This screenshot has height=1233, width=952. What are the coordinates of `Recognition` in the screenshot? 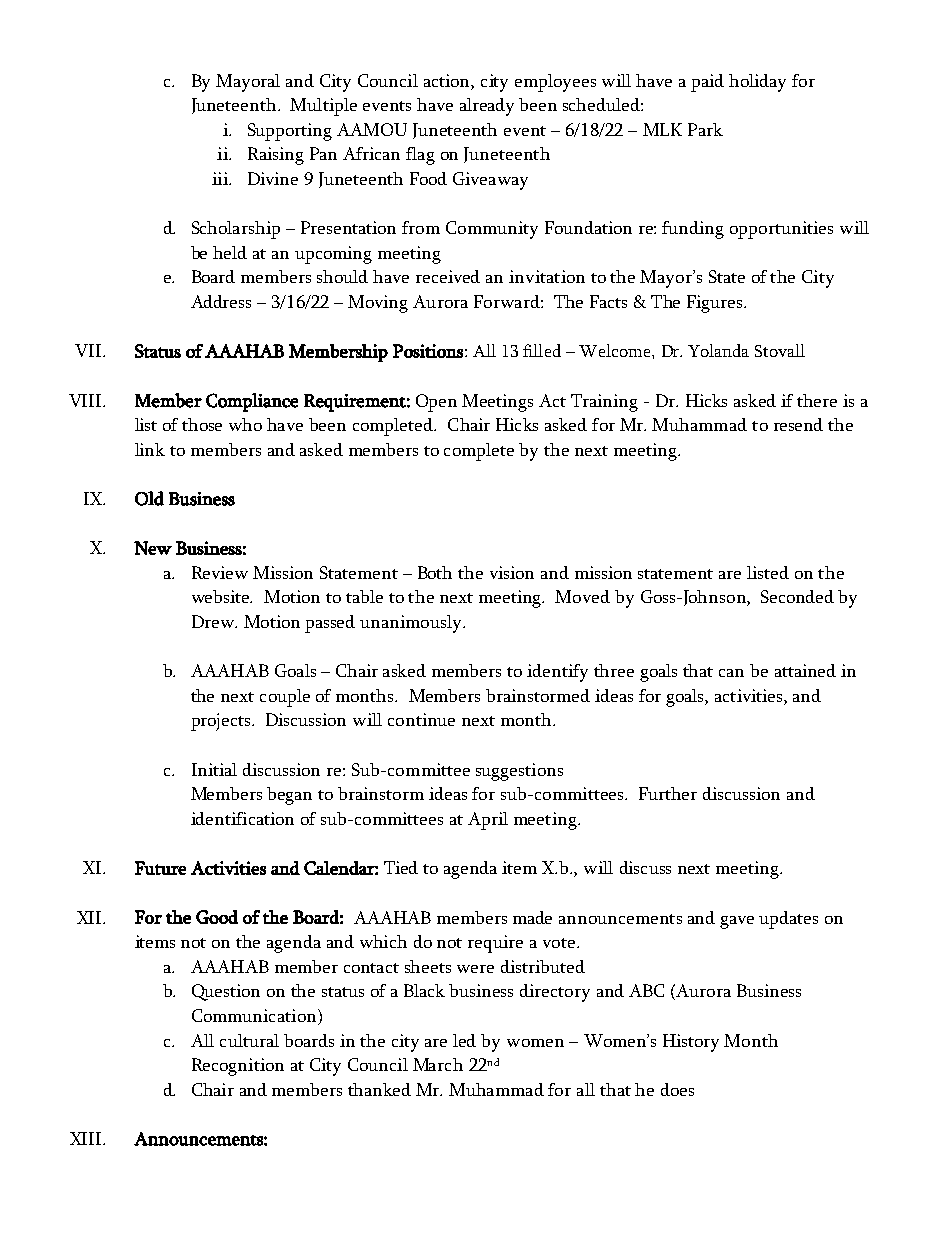 It's located at (238, 1067).
